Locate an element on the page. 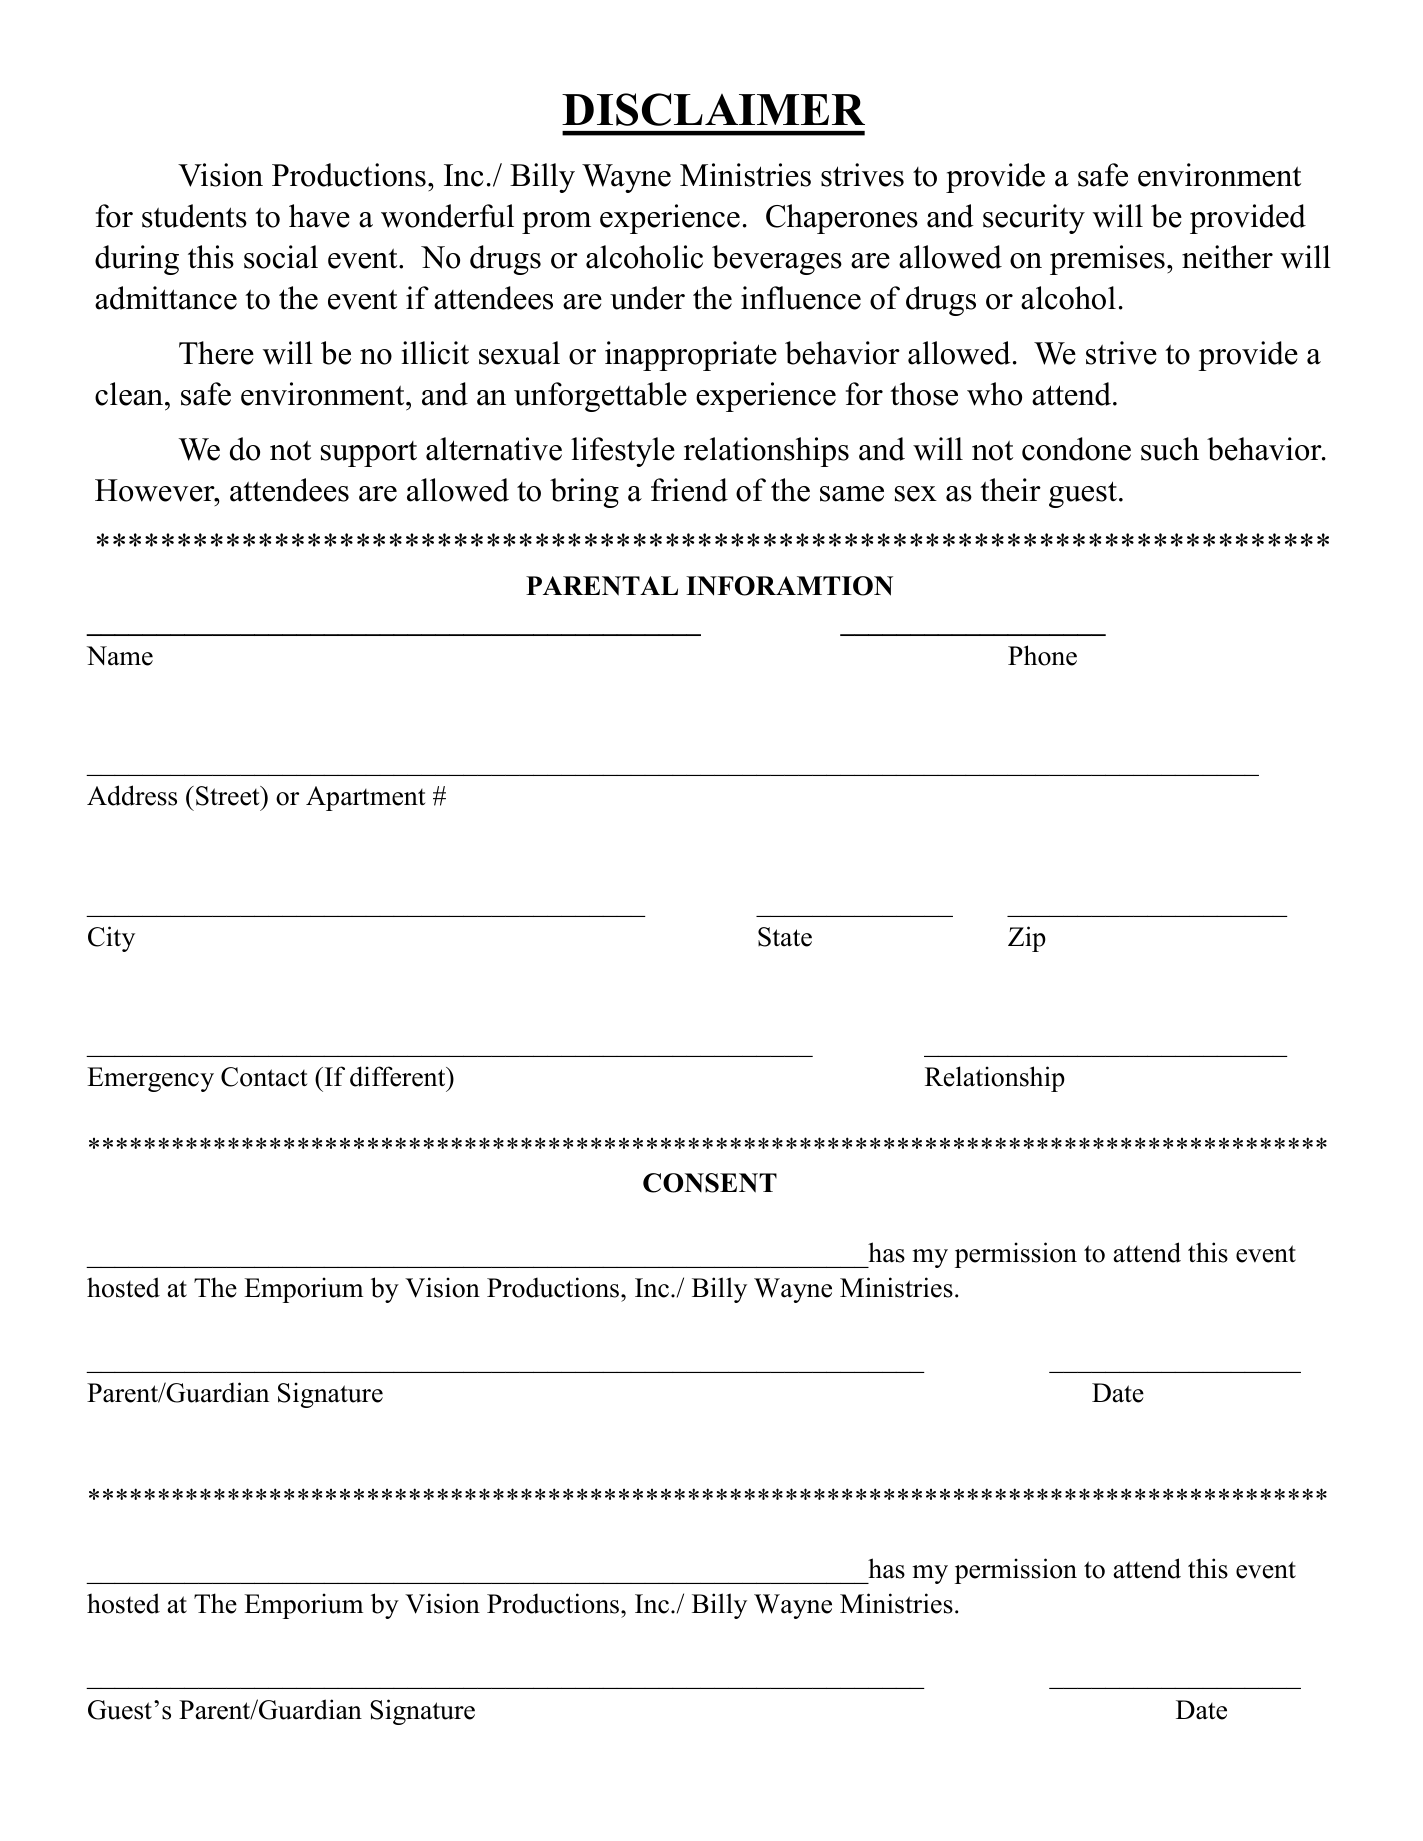 Image resolution: width=1423 pixels, height=1841 pixels. students is located at coordinates (194, 216).
